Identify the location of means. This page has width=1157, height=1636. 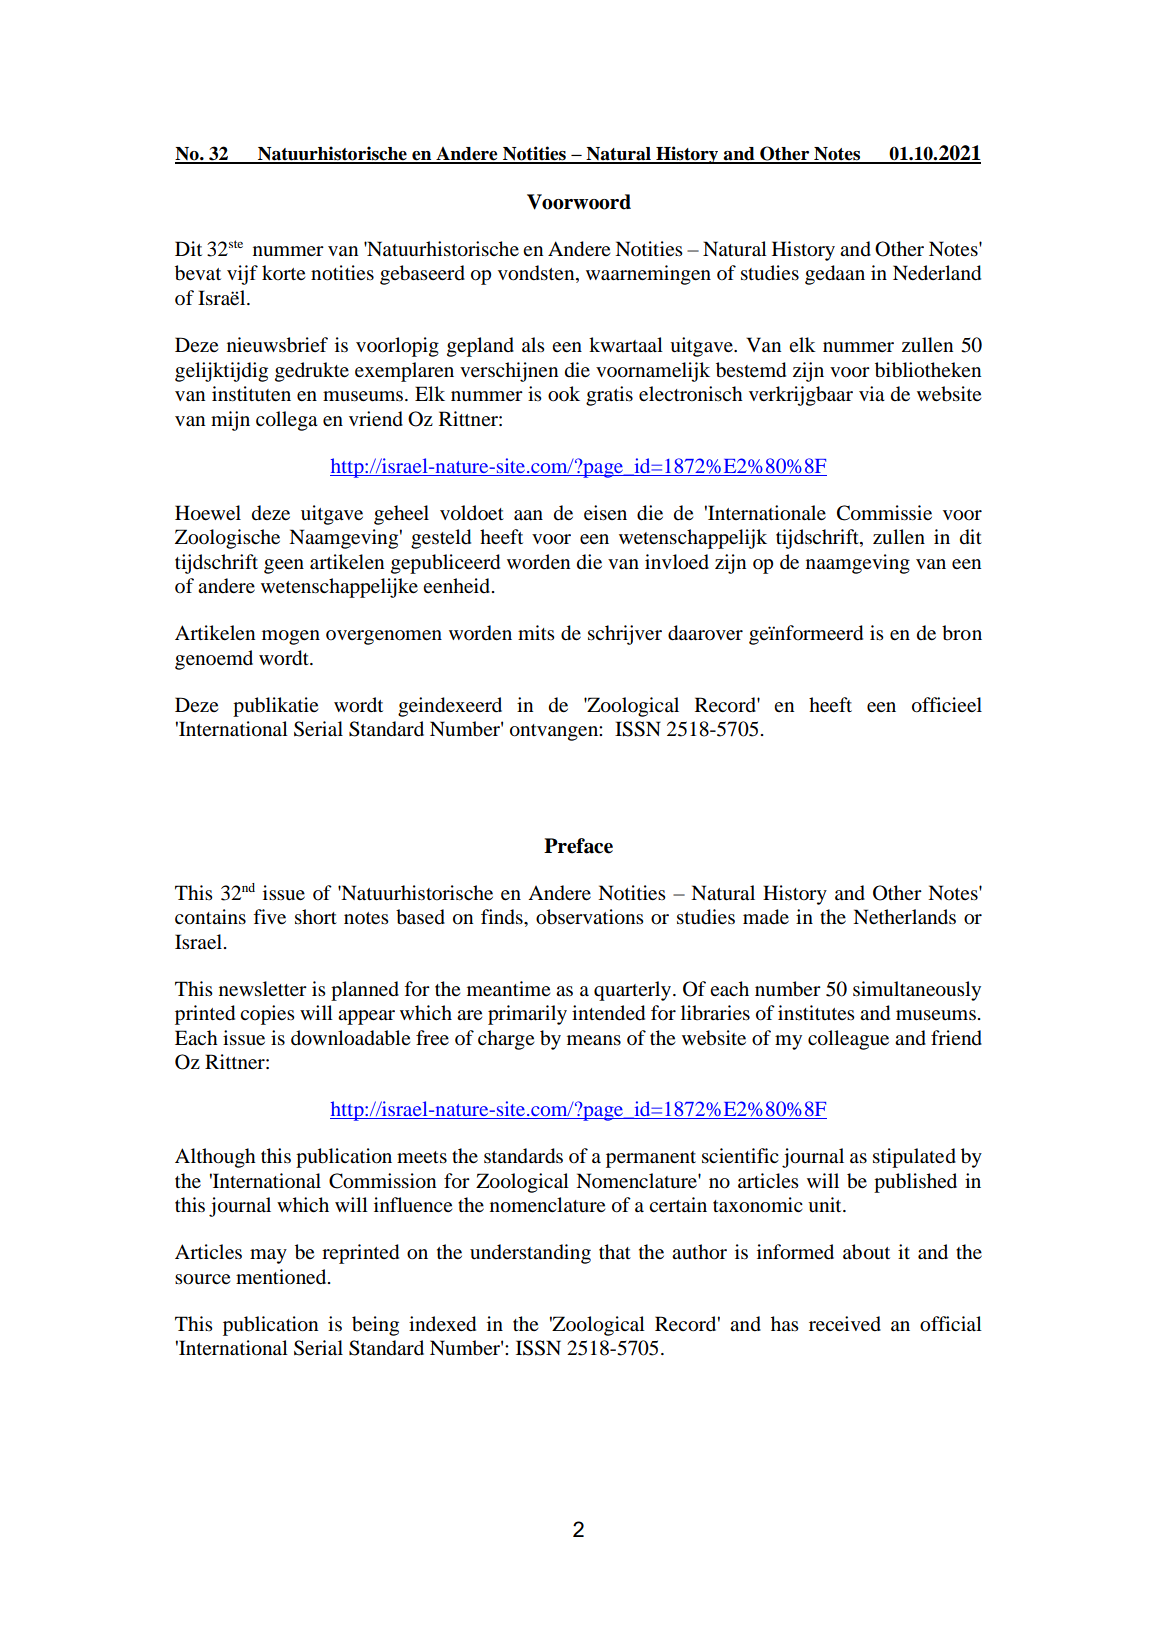
(594, 1040).
